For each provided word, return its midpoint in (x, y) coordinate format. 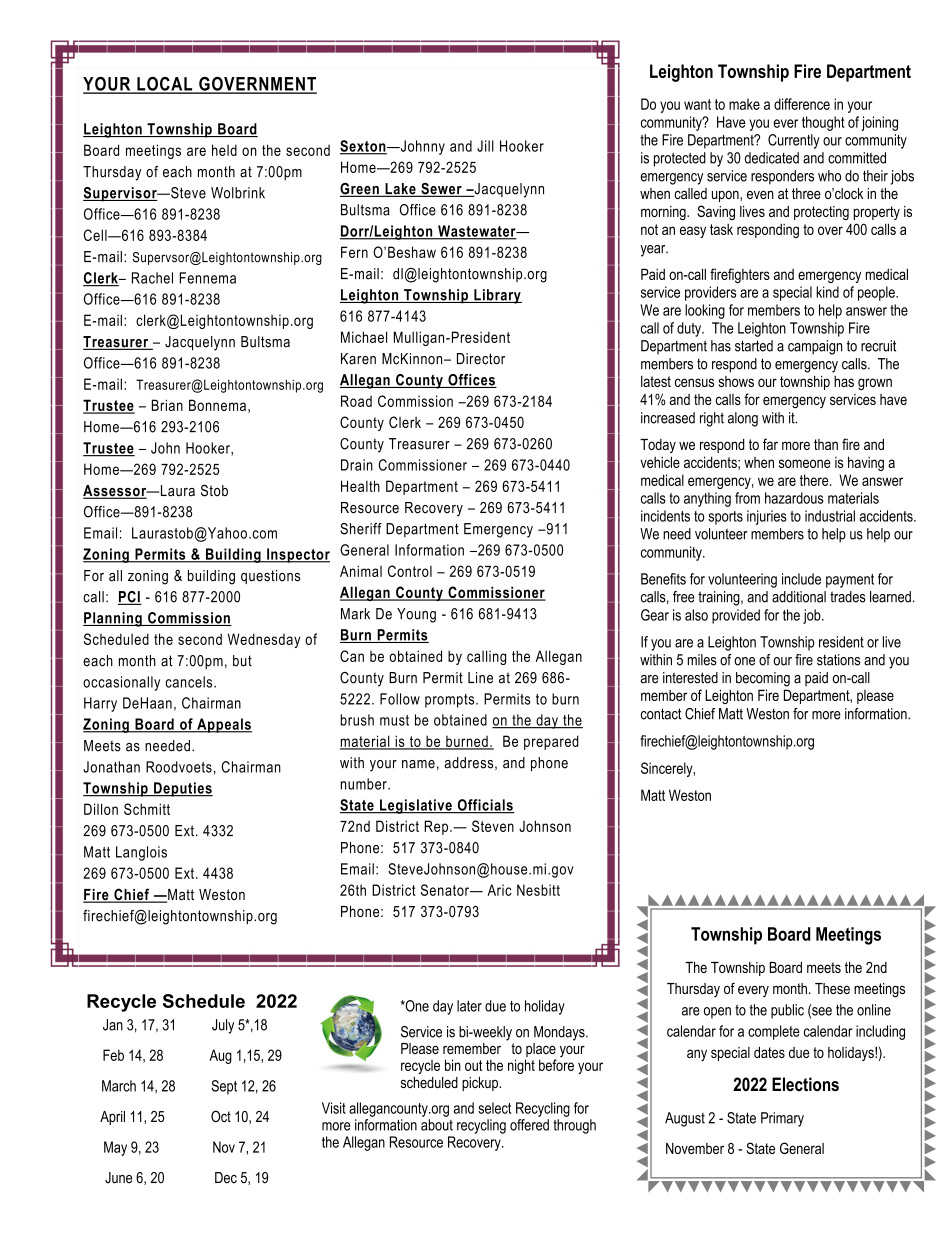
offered (529, 1125)
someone (805, 463)
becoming (763, 679)
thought (823, 123)
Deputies (182, 789)
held (224, 150)
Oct (221, 1116)
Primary (782, 1119)
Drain (357, 465)
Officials (485, 806)
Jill (485, 146)
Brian (167, 405)
